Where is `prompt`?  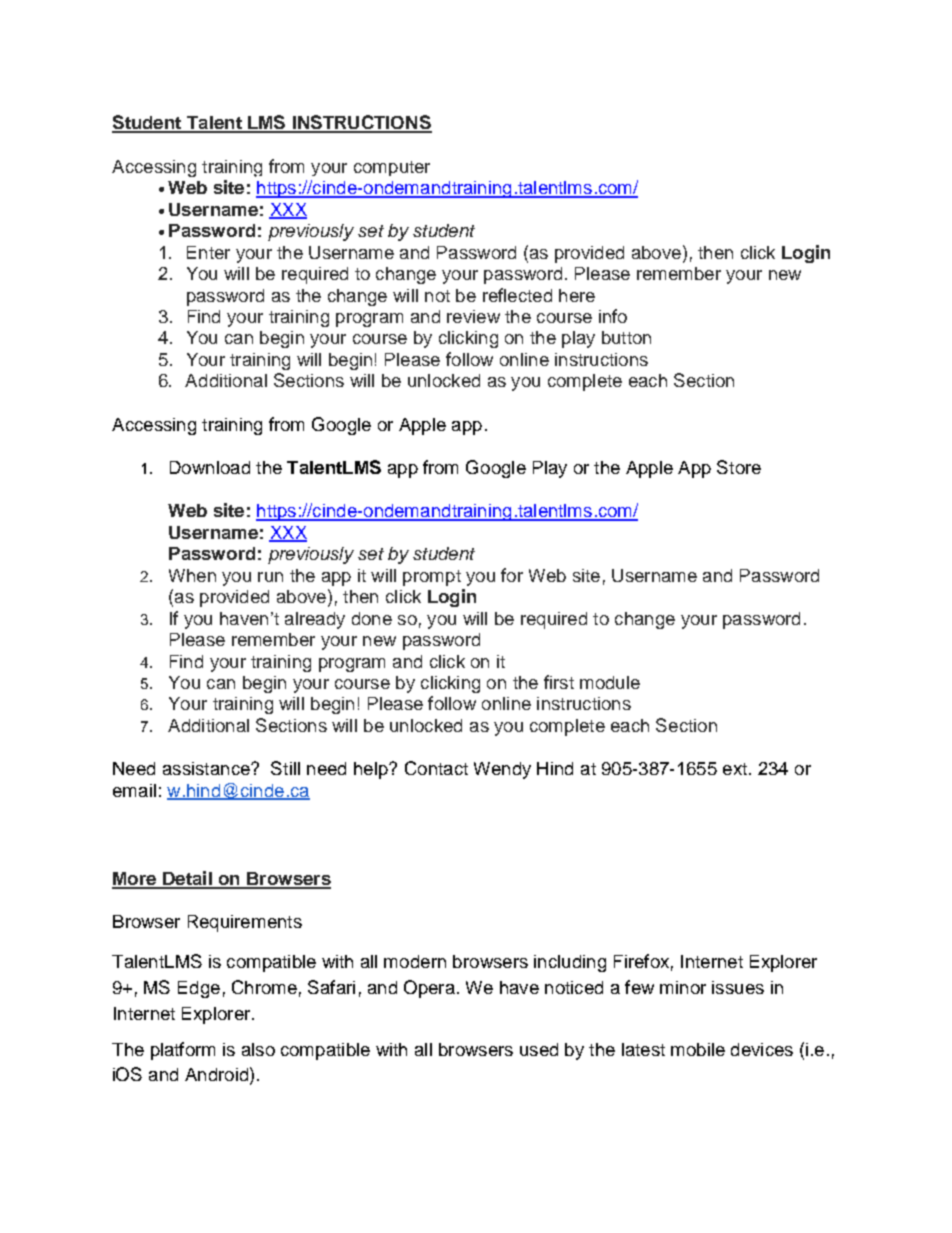 prompt is located at coordinates (432, 578).
